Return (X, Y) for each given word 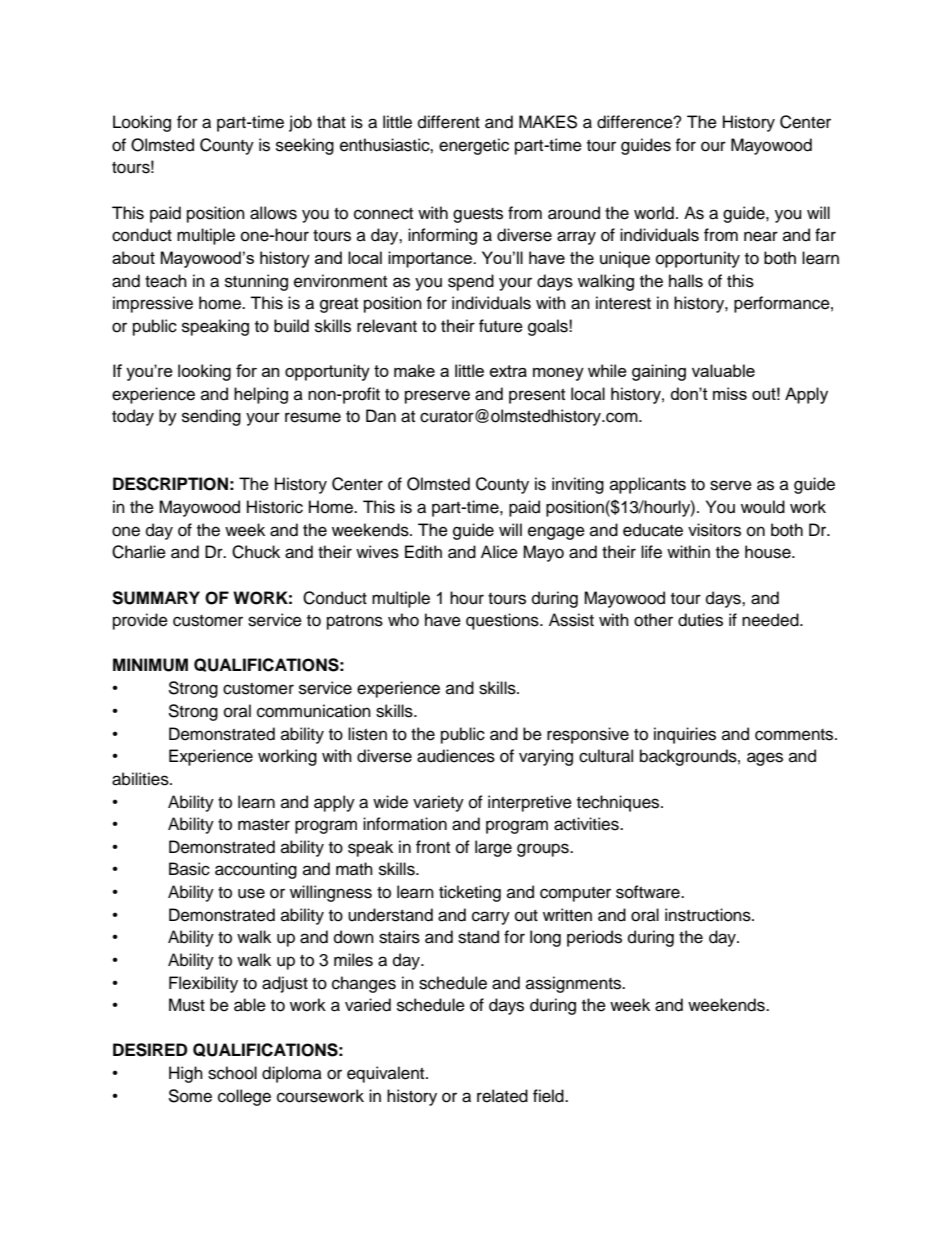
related (502, 1096)
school (232, 1073)
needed (771, 620)
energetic (474, 146)
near (761, 236)
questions (503, 621)
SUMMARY (156, 598)
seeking (305, 146)
